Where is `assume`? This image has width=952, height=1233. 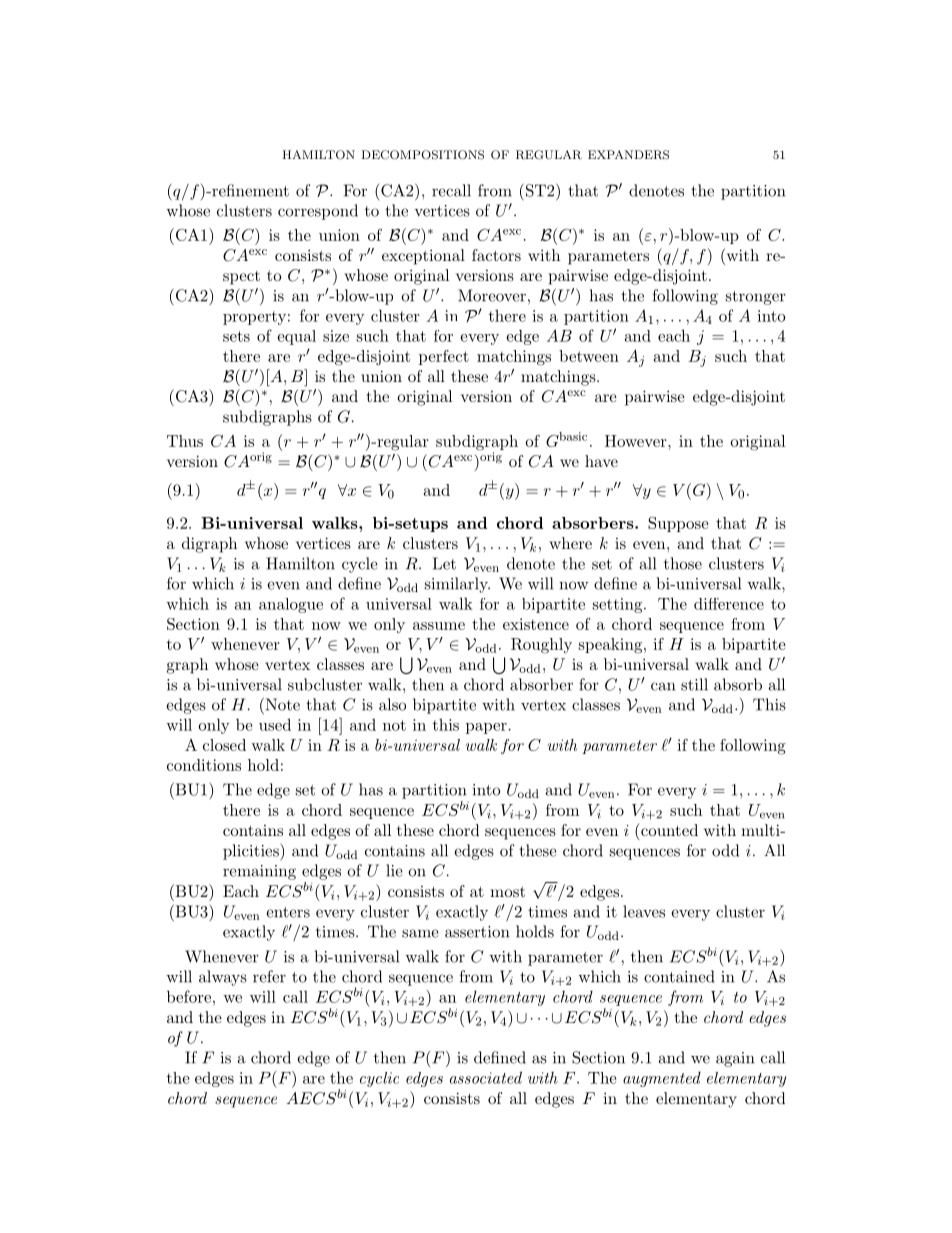 assume is located at coordinates (439, 626).
